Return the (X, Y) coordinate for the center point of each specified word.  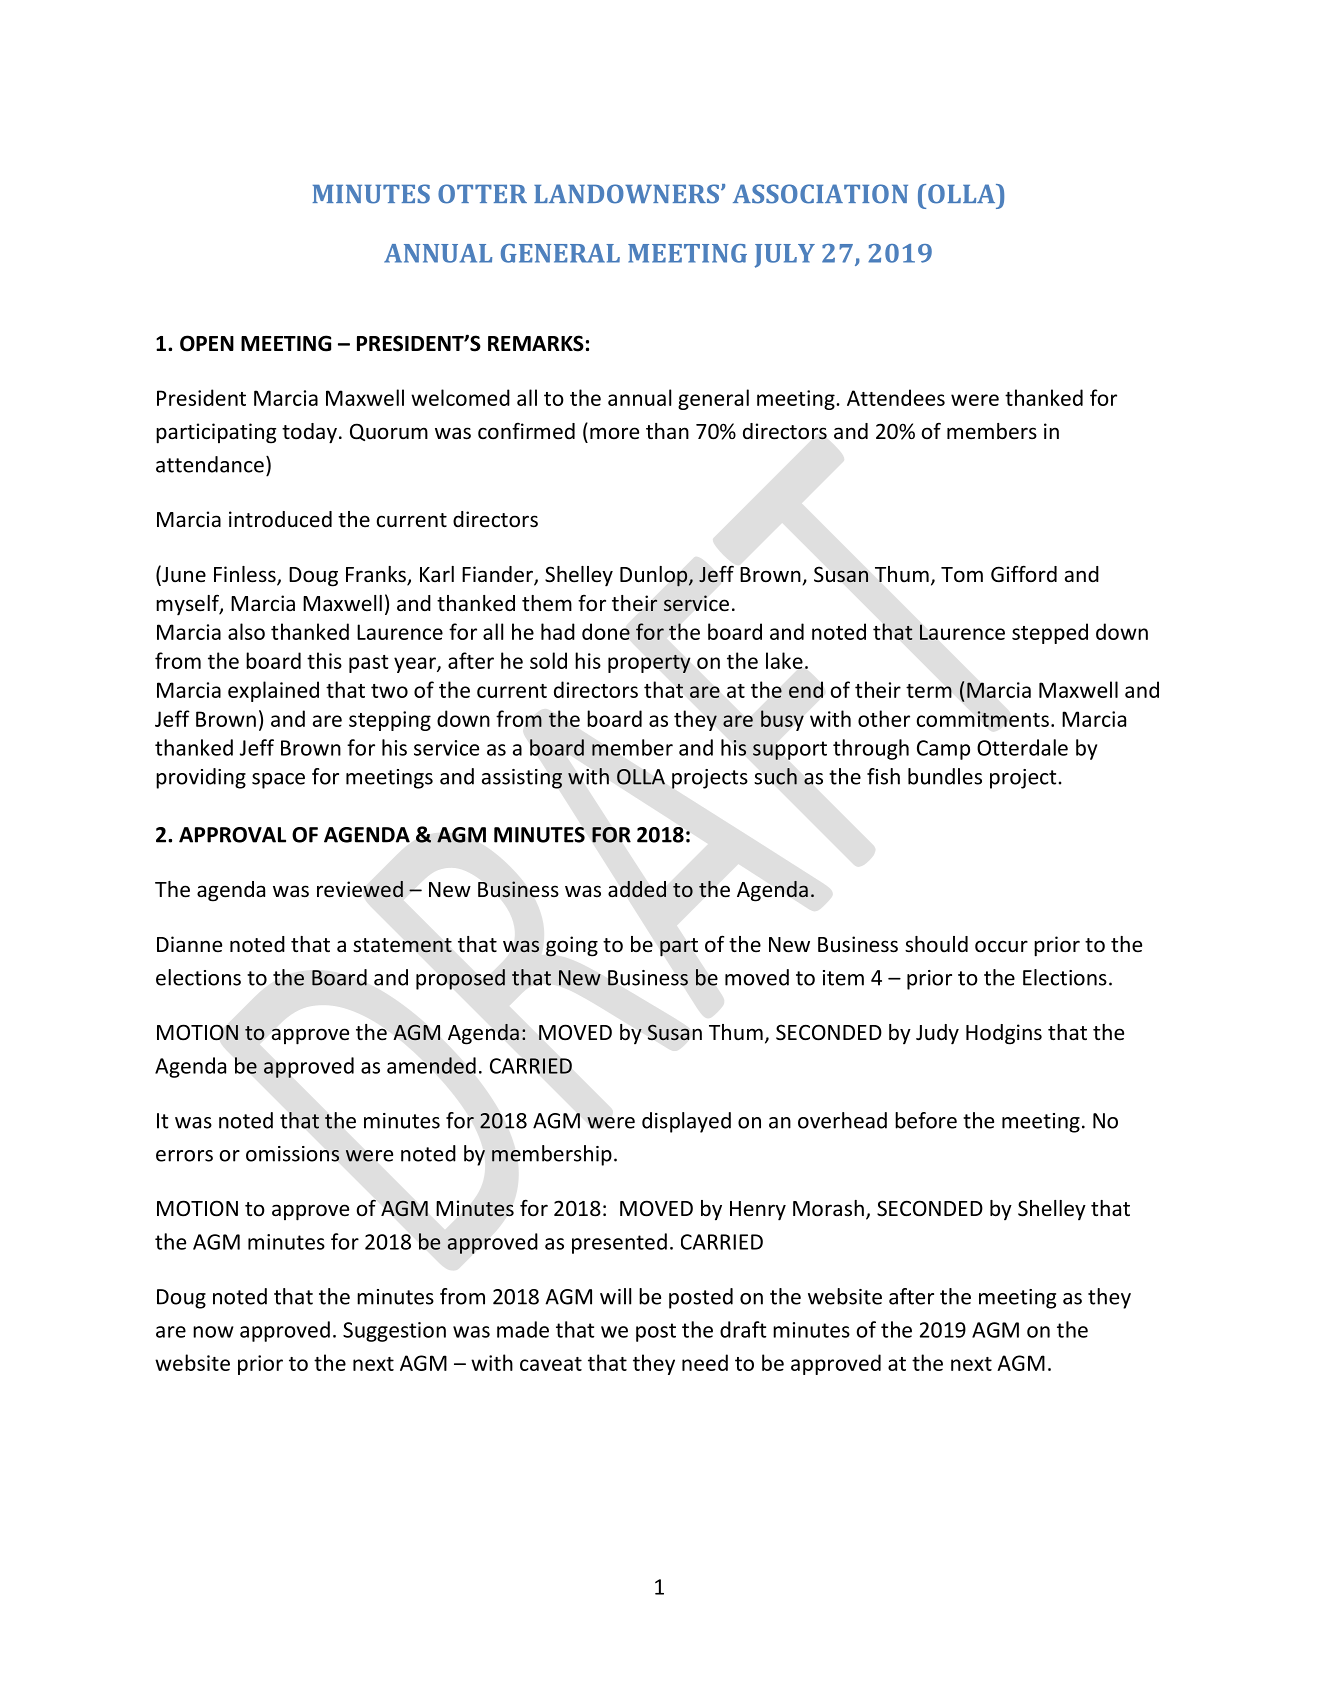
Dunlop (655, 576)
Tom (962, 574)
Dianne (189, 944)
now (213, 1332)
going (572, 946)
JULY (785, 256)
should (936, 944)
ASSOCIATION (820, 194)
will (615, 1296)
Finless (246, 575)
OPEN (207, 343)
